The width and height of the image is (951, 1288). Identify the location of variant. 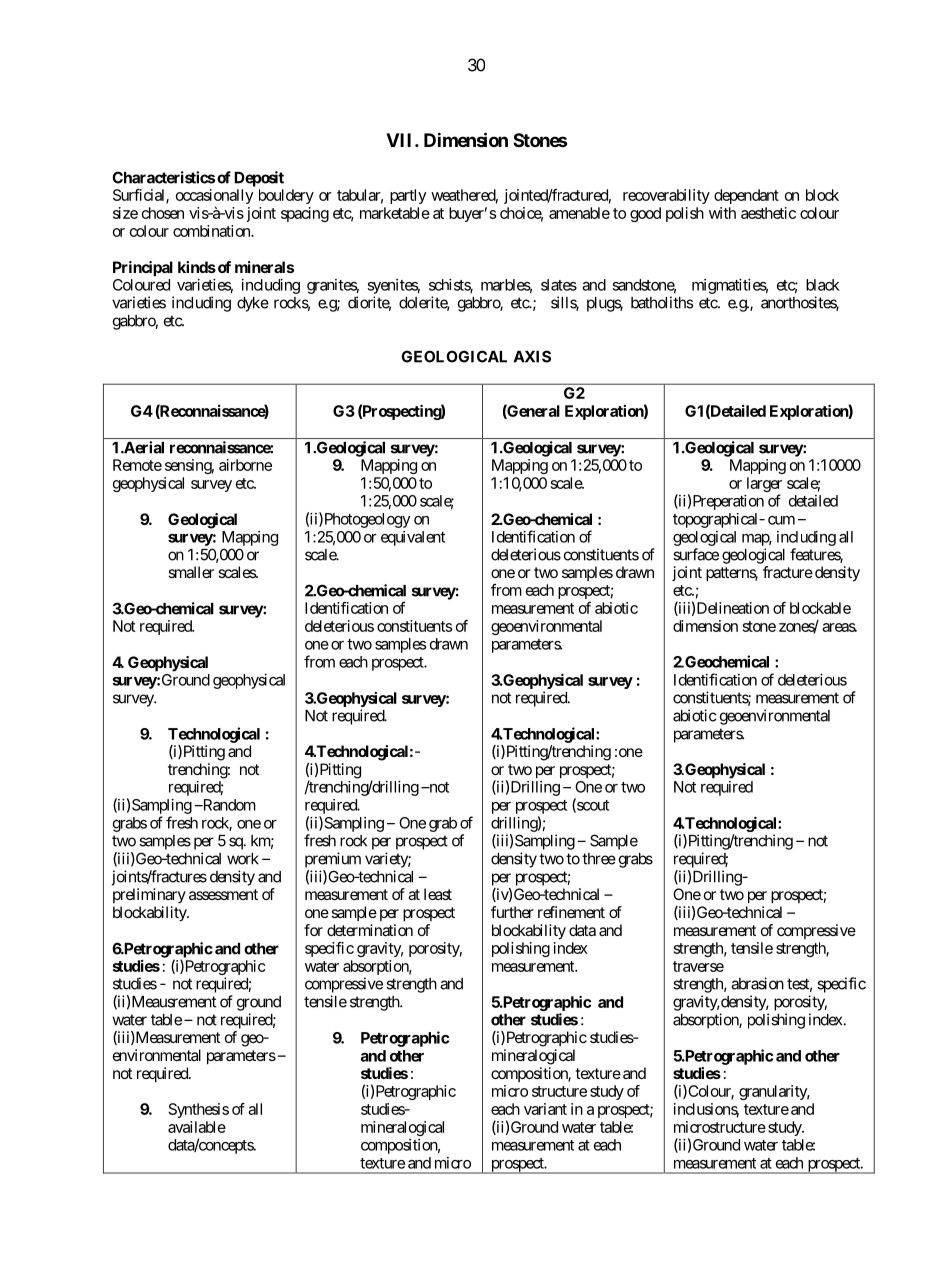
(545, 1109).
